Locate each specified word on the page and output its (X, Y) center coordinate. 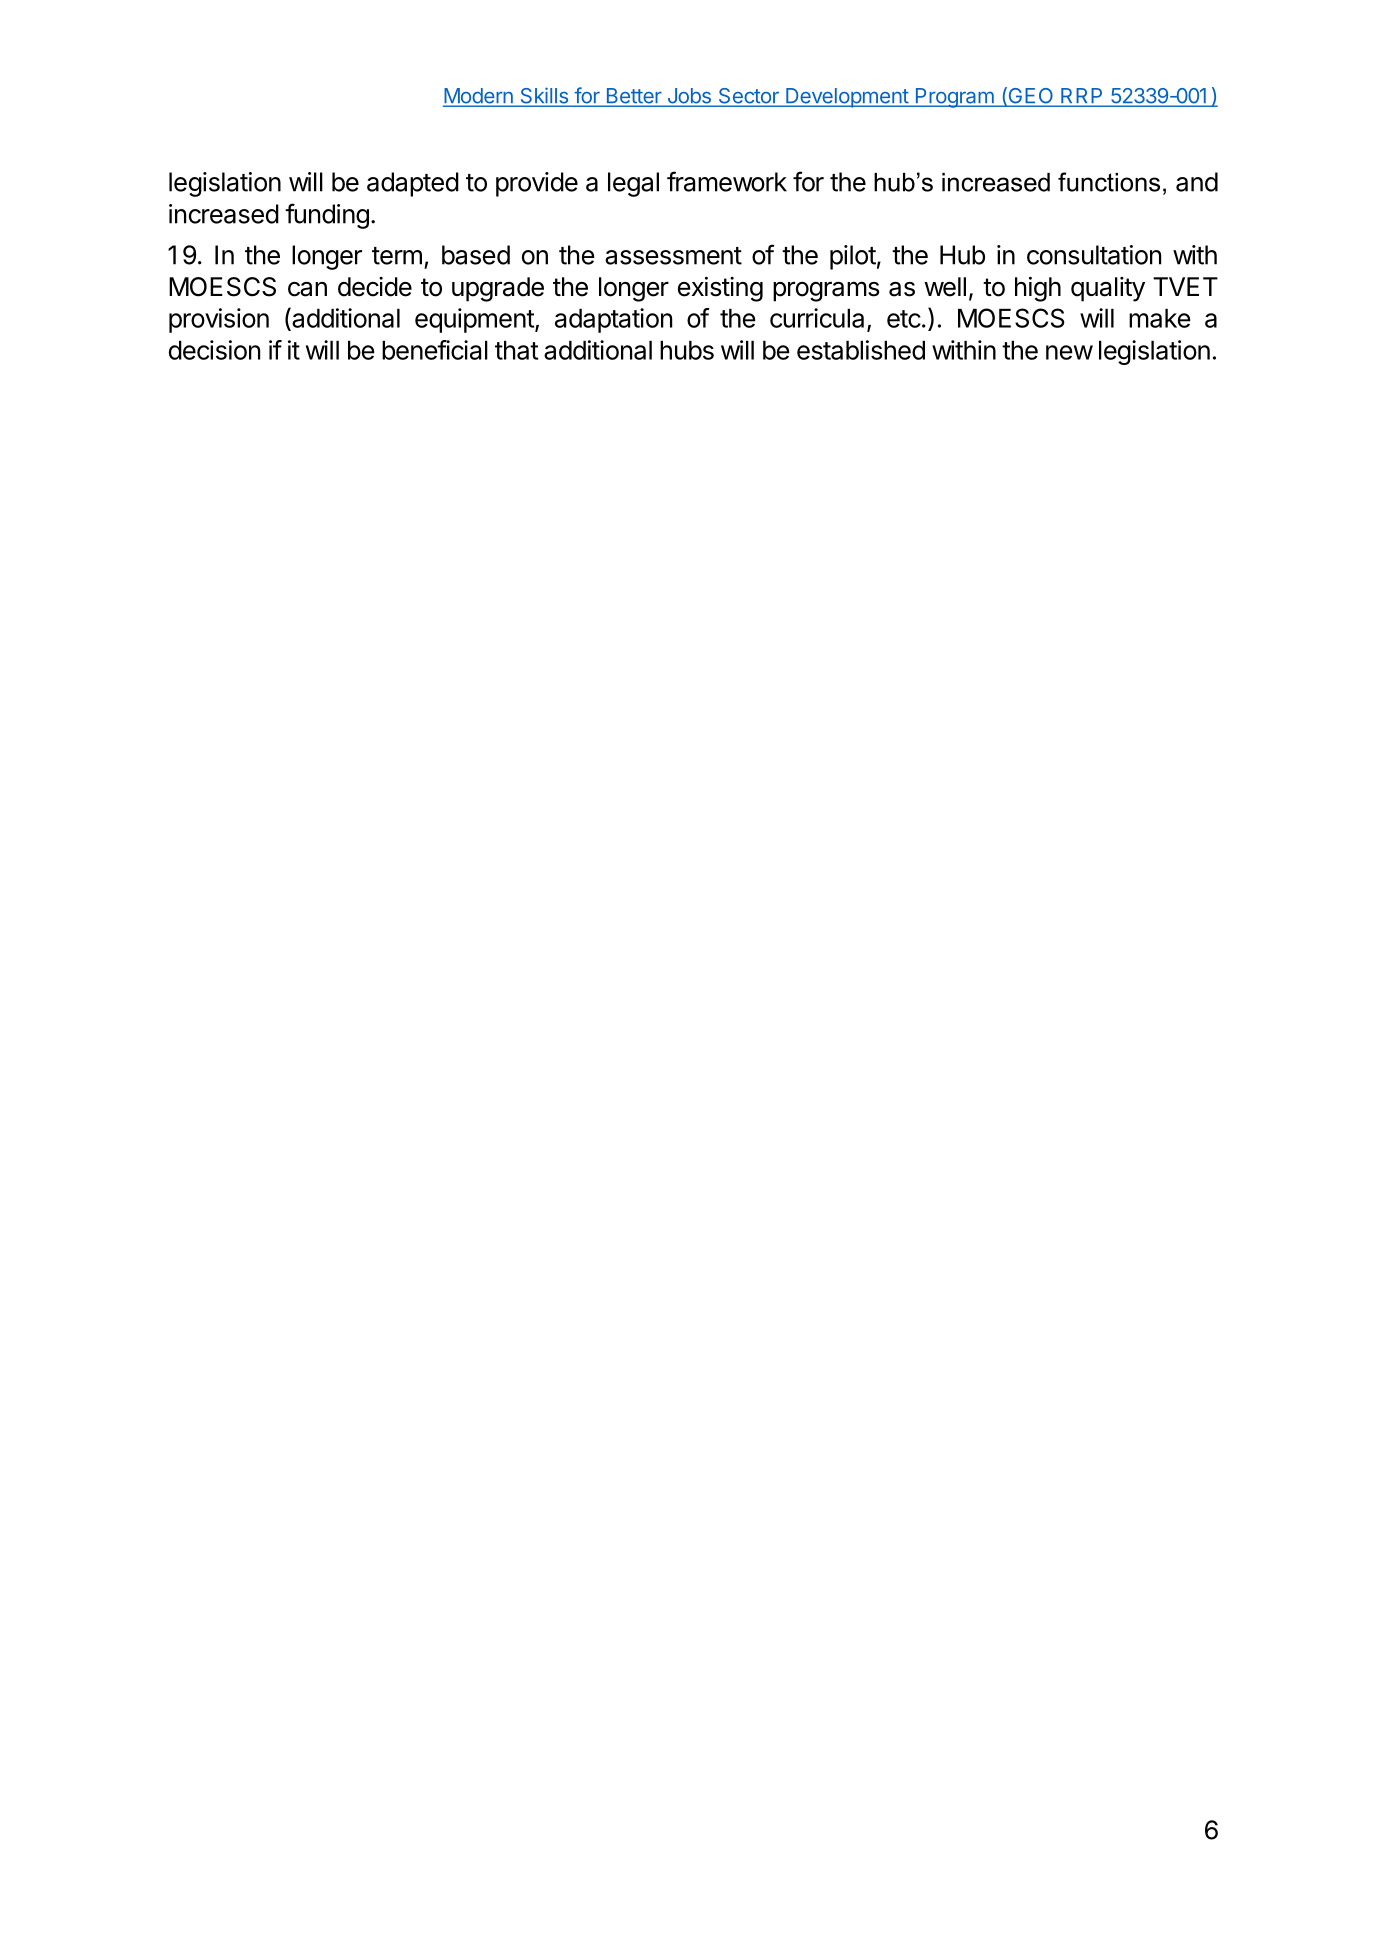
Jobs (689, 97)
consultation (1094, 255)
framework (727, 181)
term (397, 256)
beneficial (435, 350)
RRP (1082, 97)
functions (1109, 182)
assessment (673, 256)
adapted (413, 184)
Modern (479, 97)
